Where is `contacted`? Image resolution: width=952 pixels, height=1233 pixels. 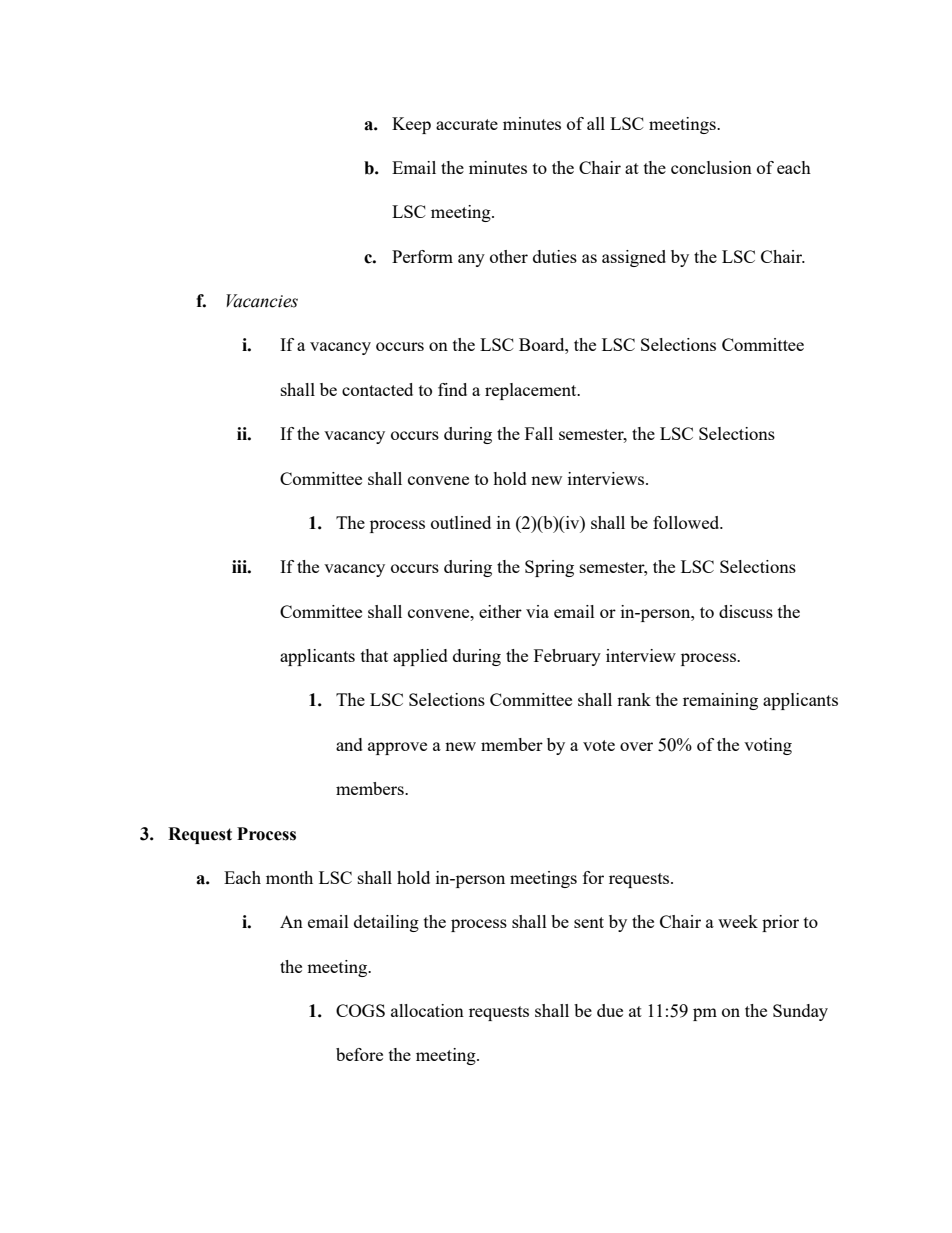
contacted is located at coordinates (377, 389).
